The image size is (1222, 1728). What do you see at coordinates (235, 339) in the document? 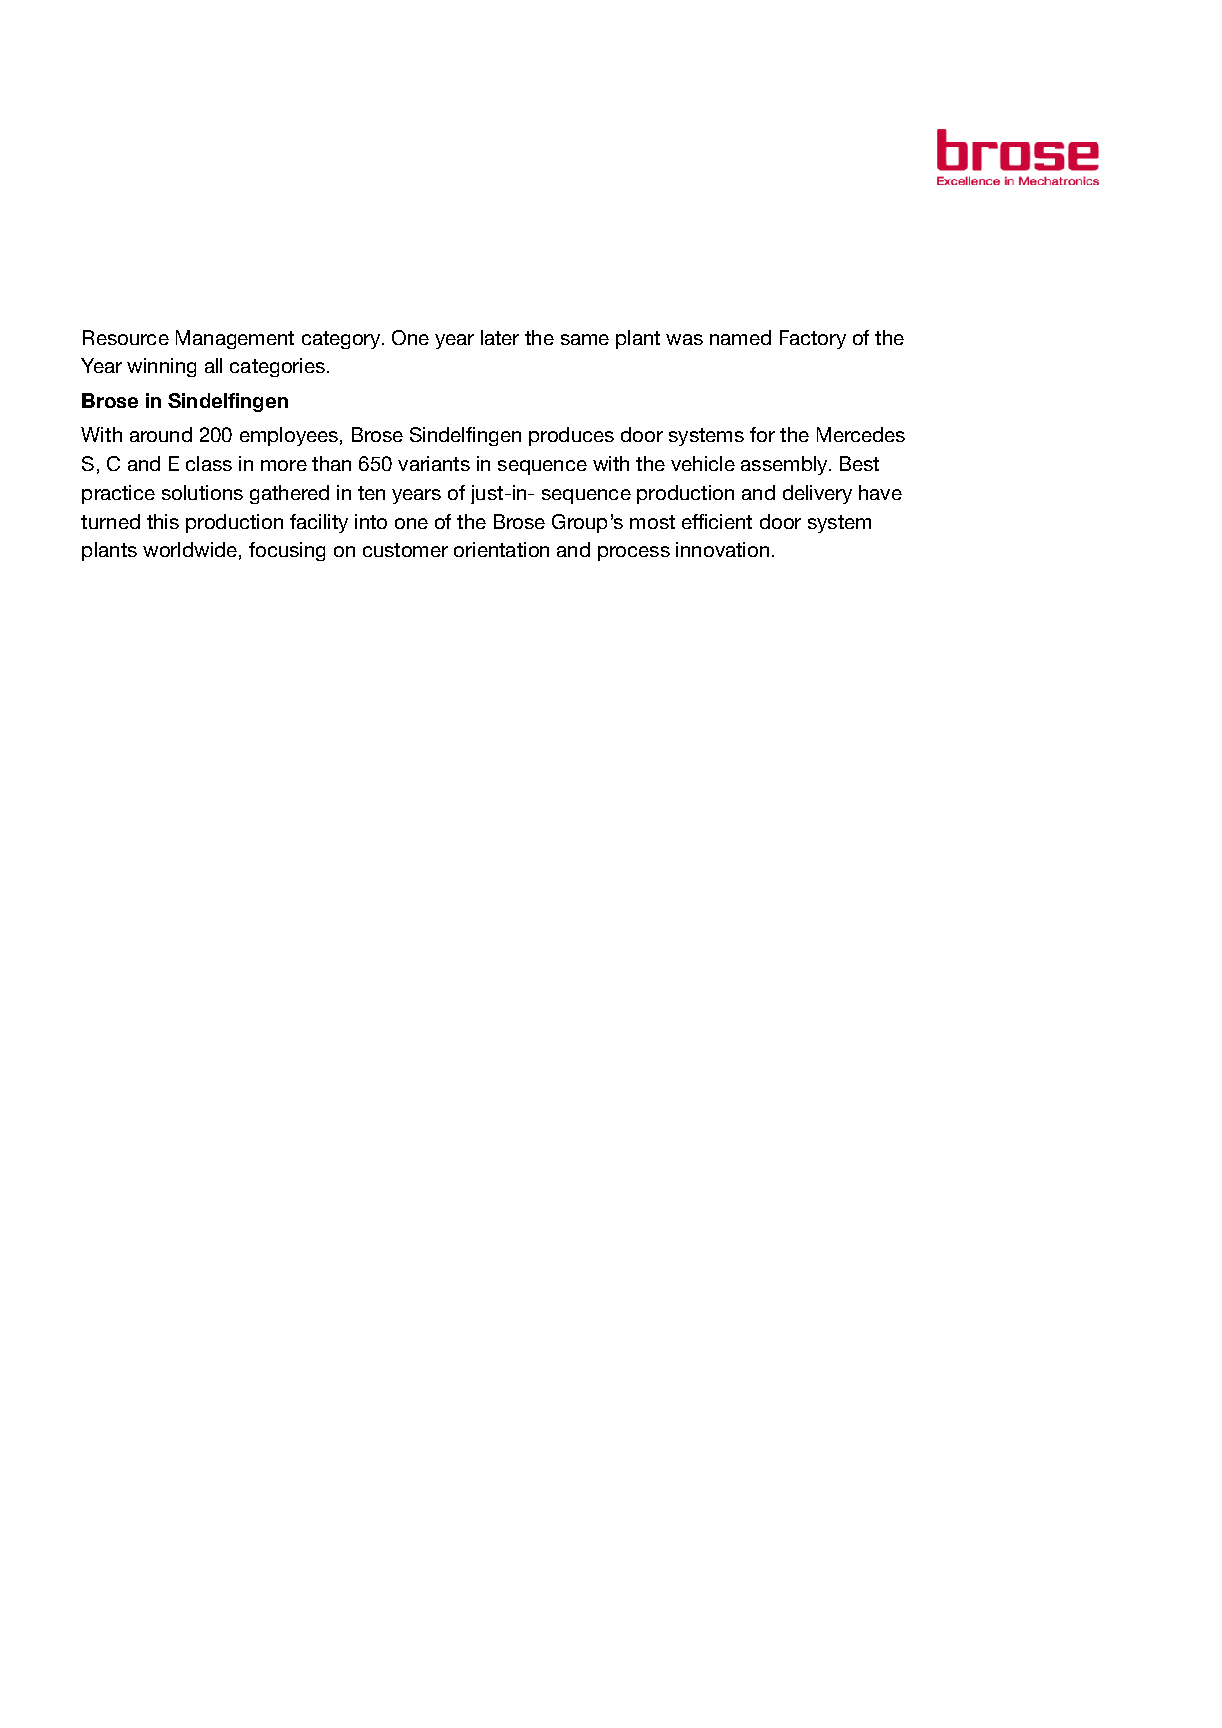
I see `Management` at bounding box center [235, 339].
